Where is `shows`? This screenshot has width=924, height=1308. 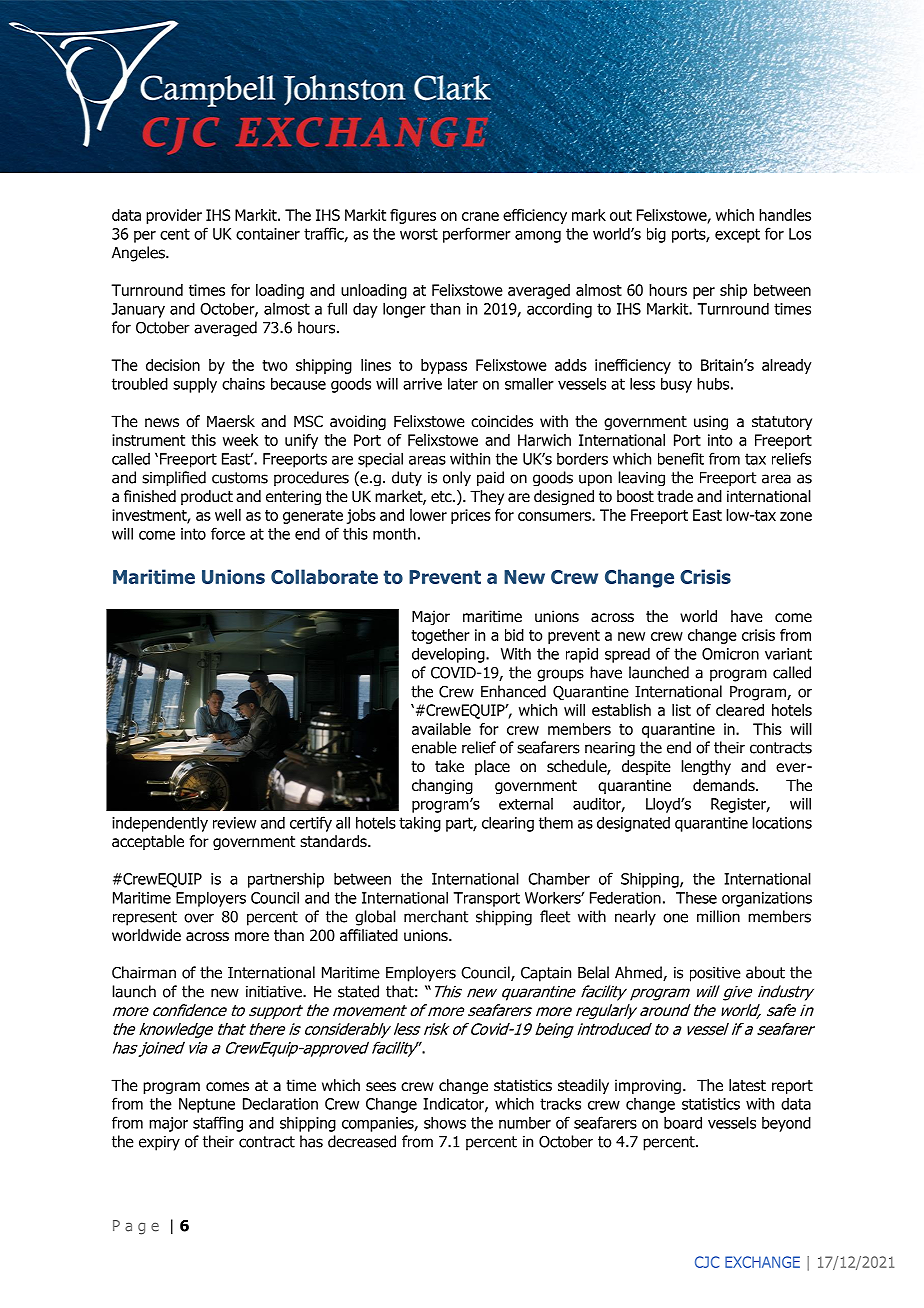
shows is located at coordinates (445, 1122).
